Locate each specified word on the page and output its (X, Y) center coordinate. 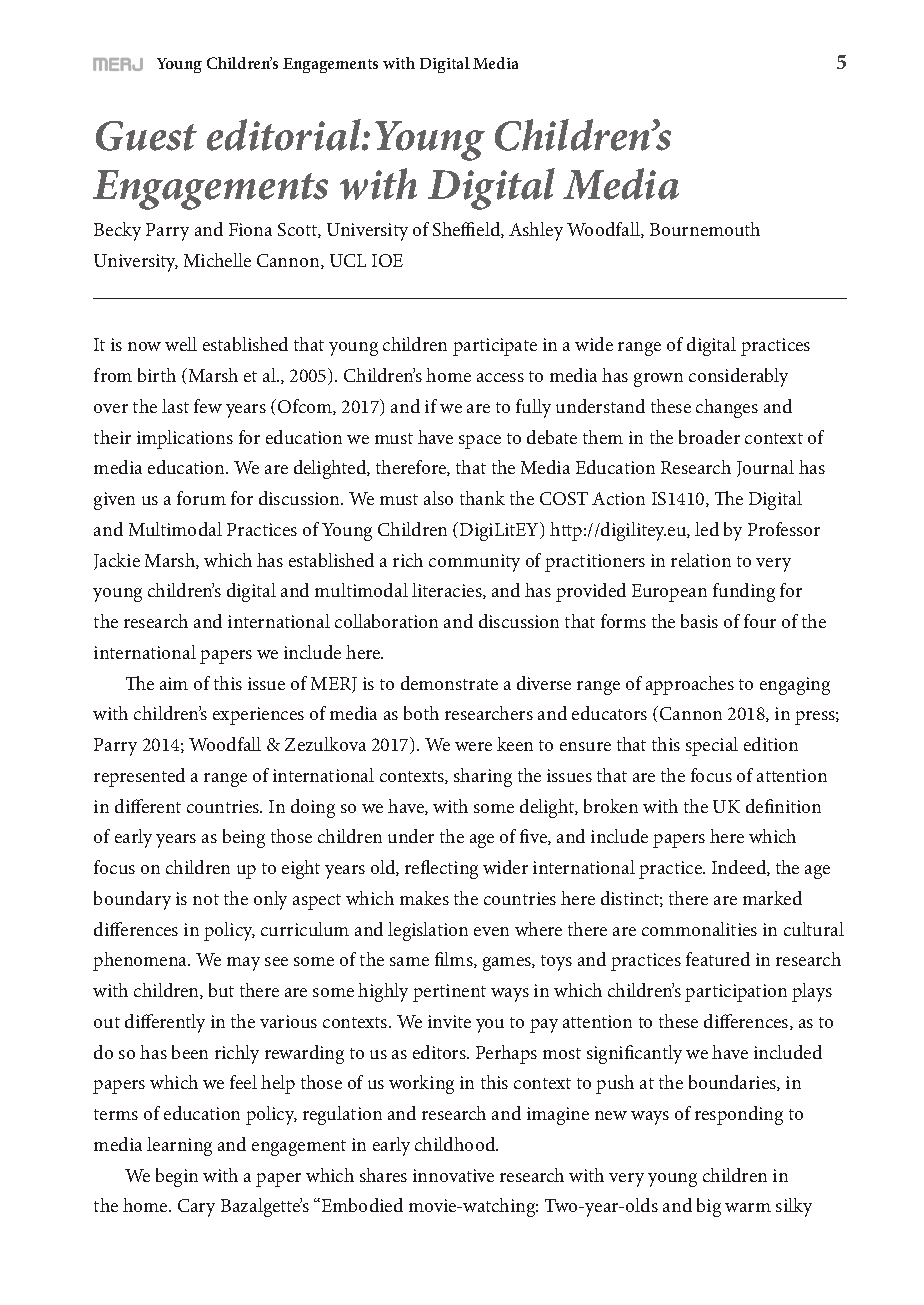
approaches (690, 685)
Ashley (536, 231)
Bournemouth (705, 229)
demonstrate (449, 683)
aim (174, 683)
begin (177, 1177)
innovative (453, 1175)
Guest (146, 136)
